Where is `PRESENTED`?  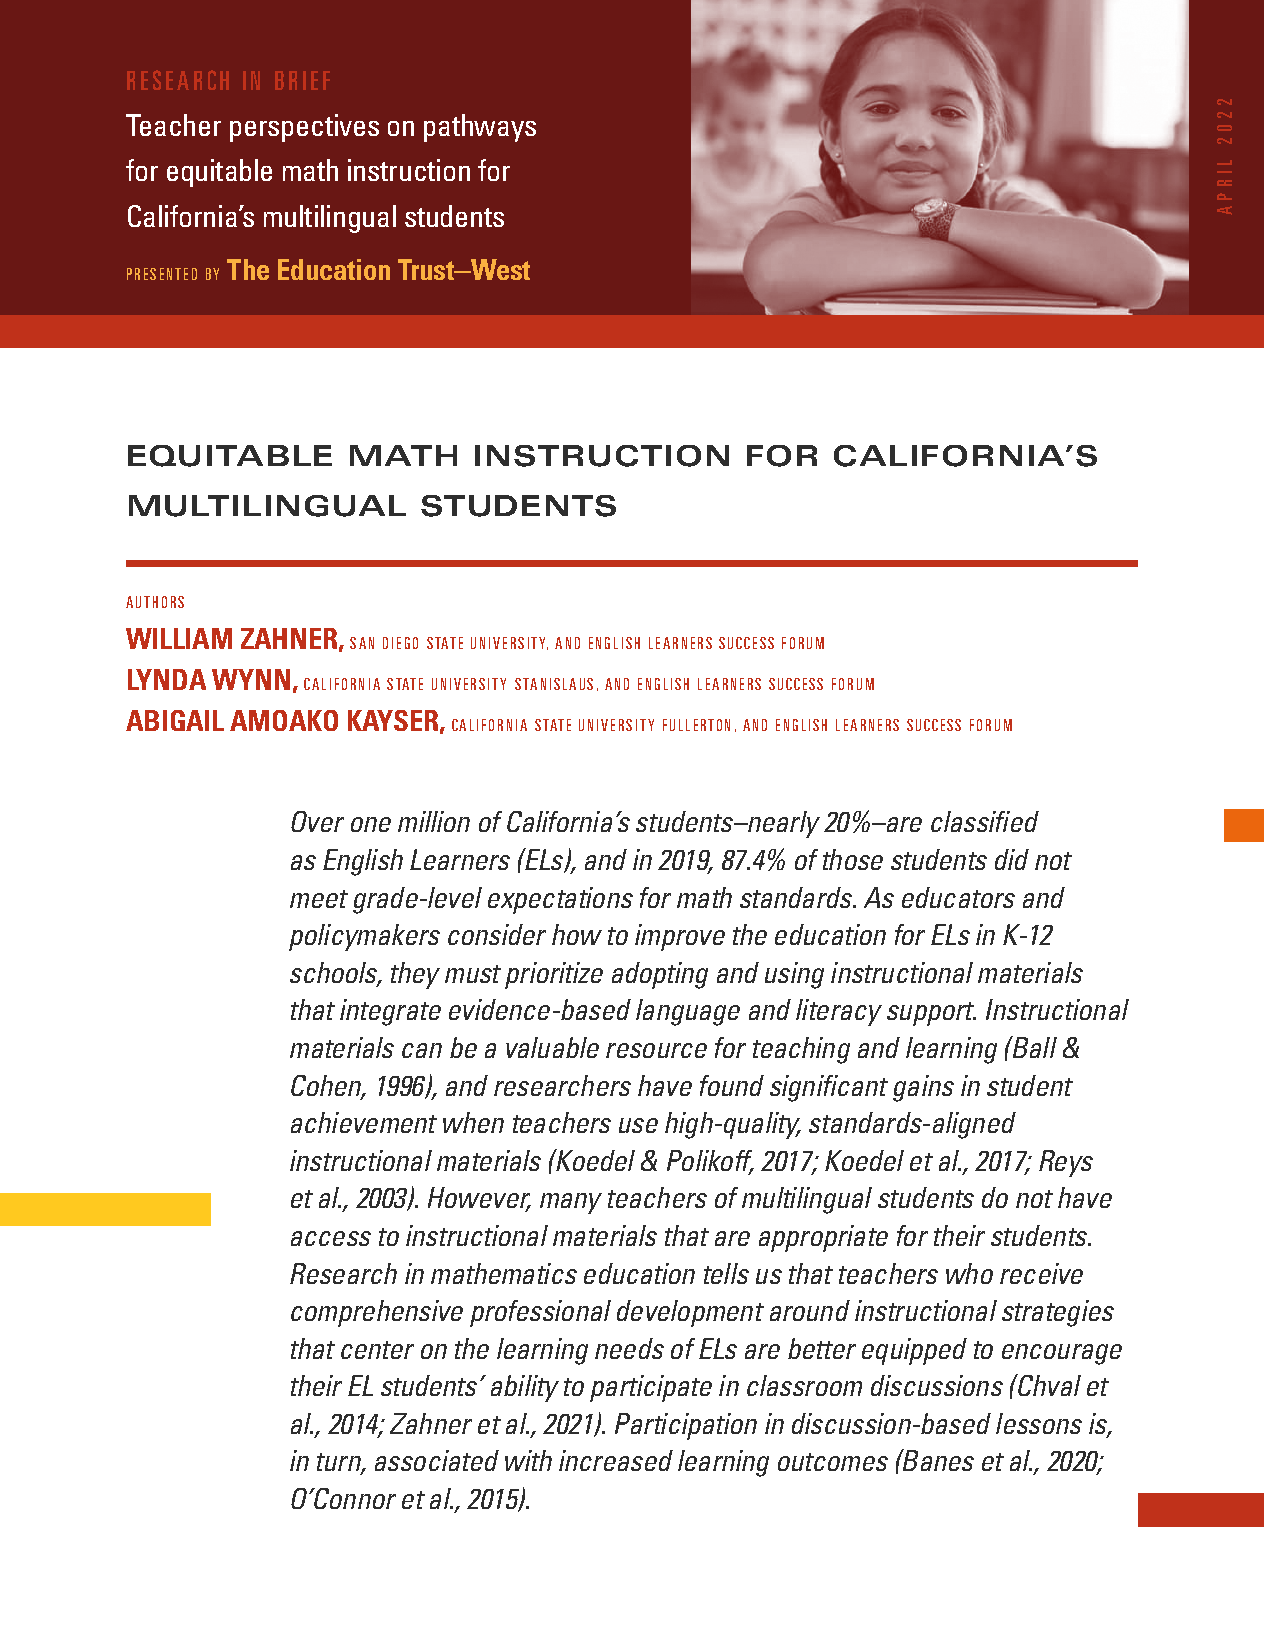
PRESENTED is located at coordinates (162, 274).
